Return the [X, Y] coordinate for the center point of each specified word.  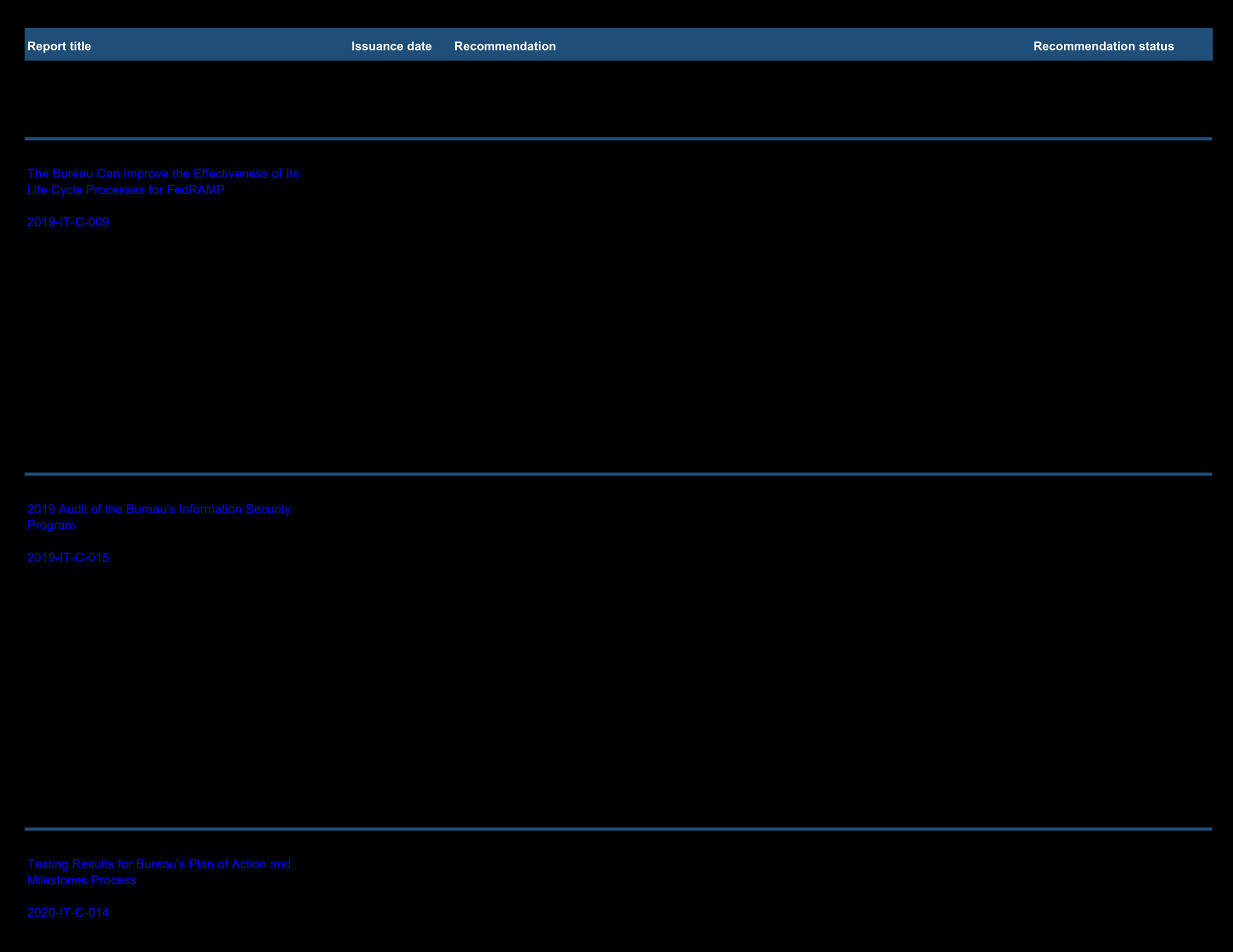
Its [293, 173]
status [1156, 46]
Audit [73, 508]
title [80, 46]
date [419, 46]
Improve [146, 174]
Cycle [67, 191]
